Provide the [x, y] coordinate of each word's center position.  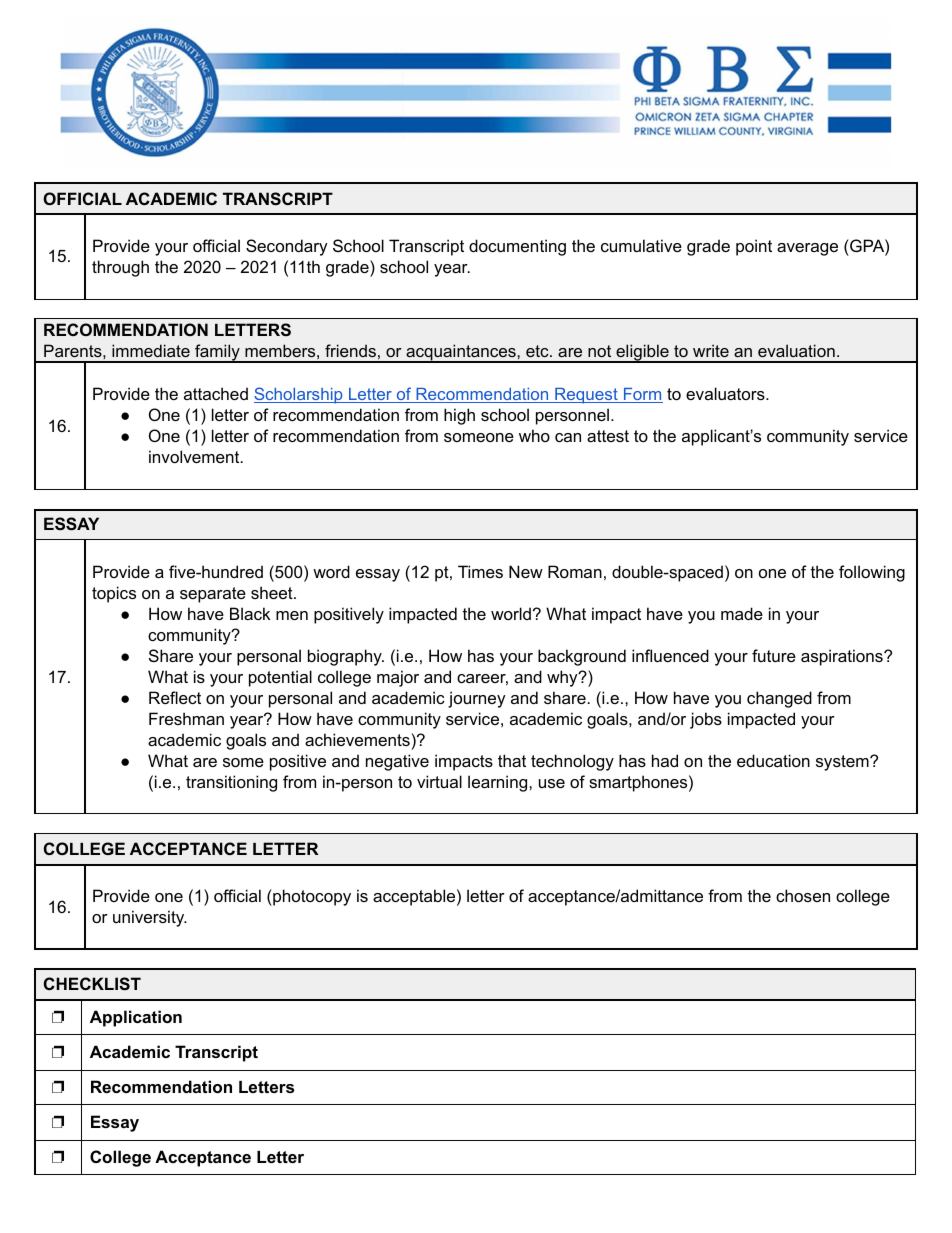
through [120, 268]
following [872, 573]
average [807, 249]
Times [480, 571]
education [773, 760]
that [512, 760]
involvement [195, 456]
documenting [517, 247]
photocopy [311, 897]
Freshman [186, 718]
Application [136, 1018]
